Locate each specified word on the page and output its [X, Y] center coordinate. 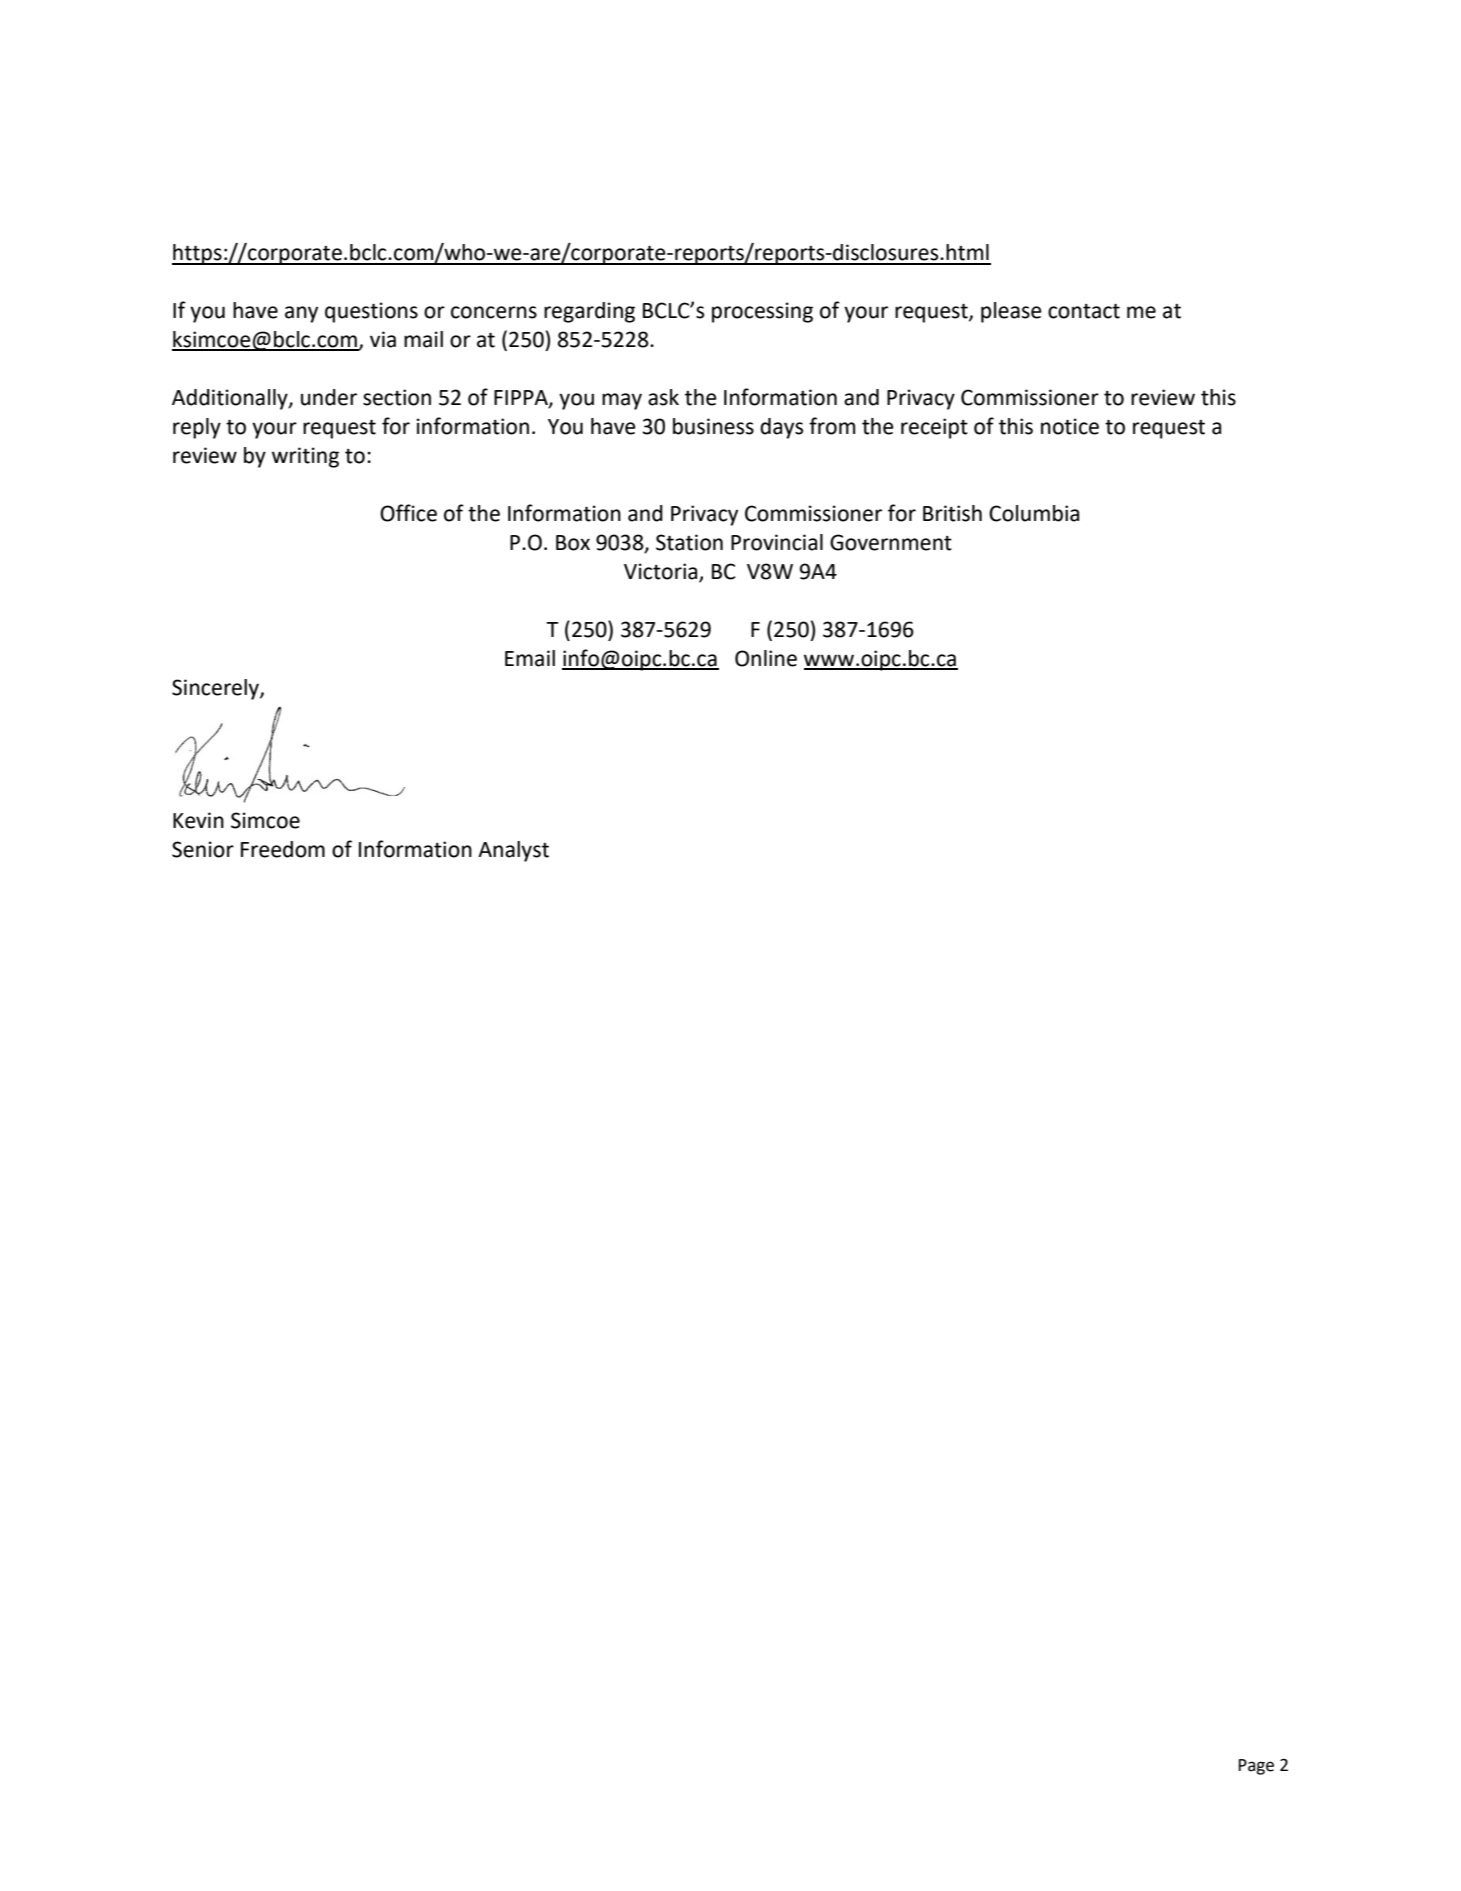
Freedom [283, 849]
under [329, 397]
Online [766, 658]
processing [762, 312]
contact [1084, 311]
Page [1256, 1767]
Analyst [513, 851]
